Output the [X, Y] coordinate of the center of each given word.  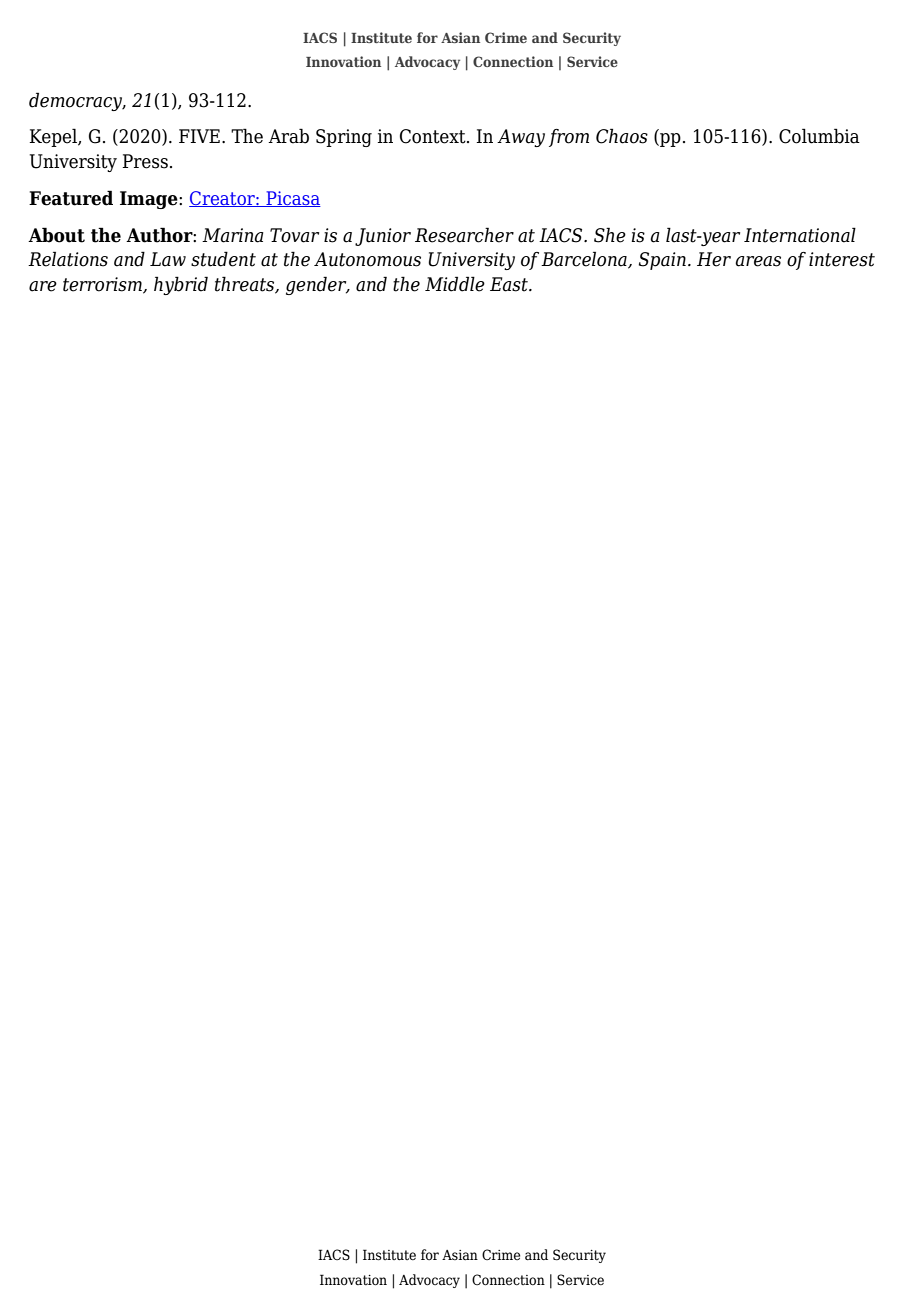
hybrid [181, 285]
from [569, 138]
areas [758, 261]
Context [434, 136]
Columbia [819, 136]
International [800, 235]
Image [150, 200]
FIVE [199, 136]
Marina [233, 235]
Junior [383, 237]
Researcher [464, 235]
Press [145, 161]
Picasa [292, 199]
